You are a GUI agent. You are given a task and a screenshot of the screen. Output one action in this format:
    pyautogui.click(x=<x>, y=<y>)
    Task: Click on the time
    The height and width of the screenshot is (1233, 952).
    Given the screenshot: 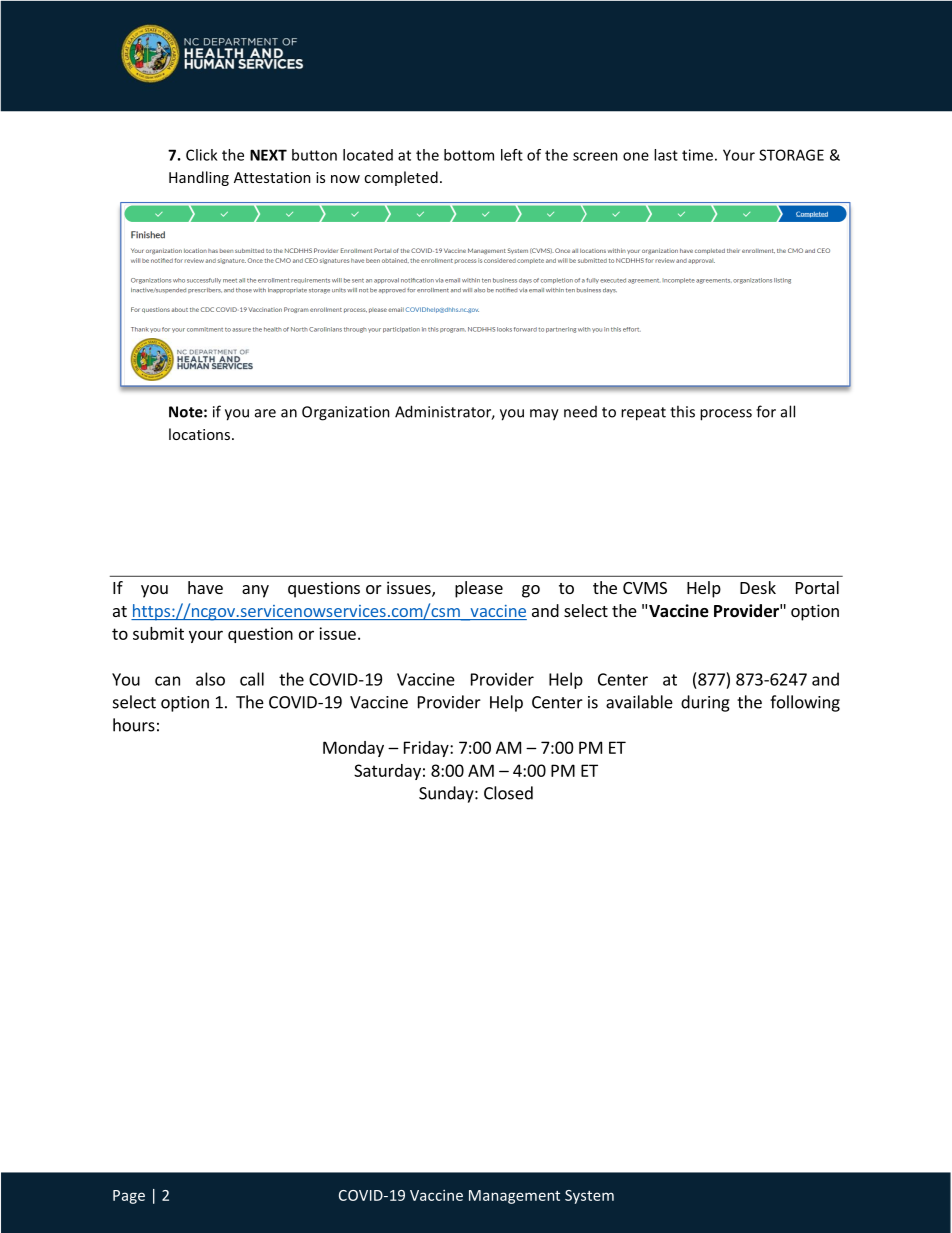 What is the action you would take?
    pyautogui.click(x=697, y=155)
